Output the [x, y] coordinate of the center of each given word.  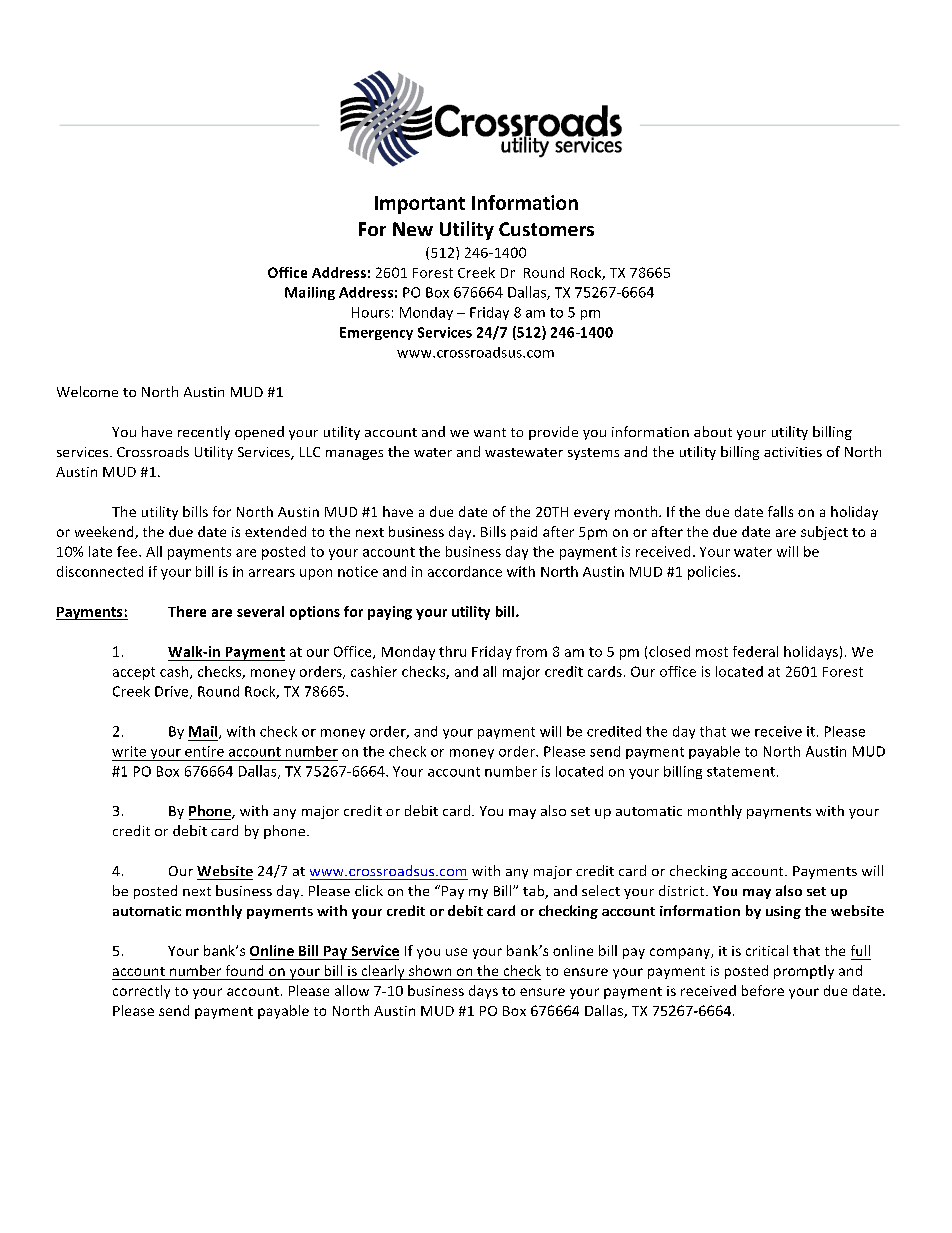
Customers [546, 229]
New [413, 229]
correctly [141, 992]
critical [767, 950]
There [187, 611]
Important [420, 205]
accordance [465, 571]
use [456, 952]
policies [713, 573]
